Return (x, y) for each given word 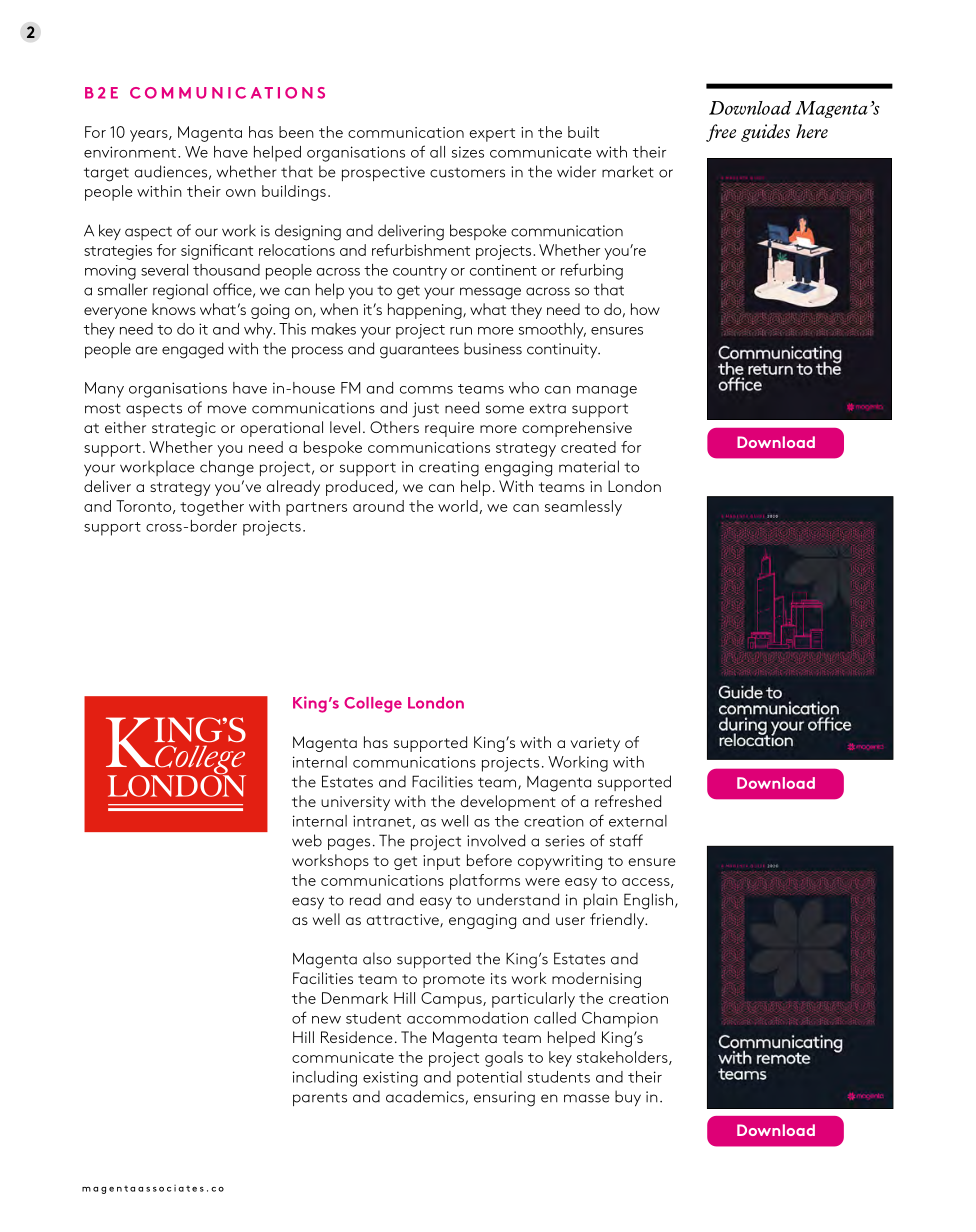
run (461, 331)
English (650, 901)
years (150, 136)
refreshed (628, 801)
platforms (485, 882)
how (645, 309)
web (307, 840)
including (325, 1079)
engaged (192, 350)
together (212, 508)
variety (595, 744)
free (721, 133)
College (373, 705)
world (458, 506)
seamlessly (583, 508)
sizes (468, 152)
